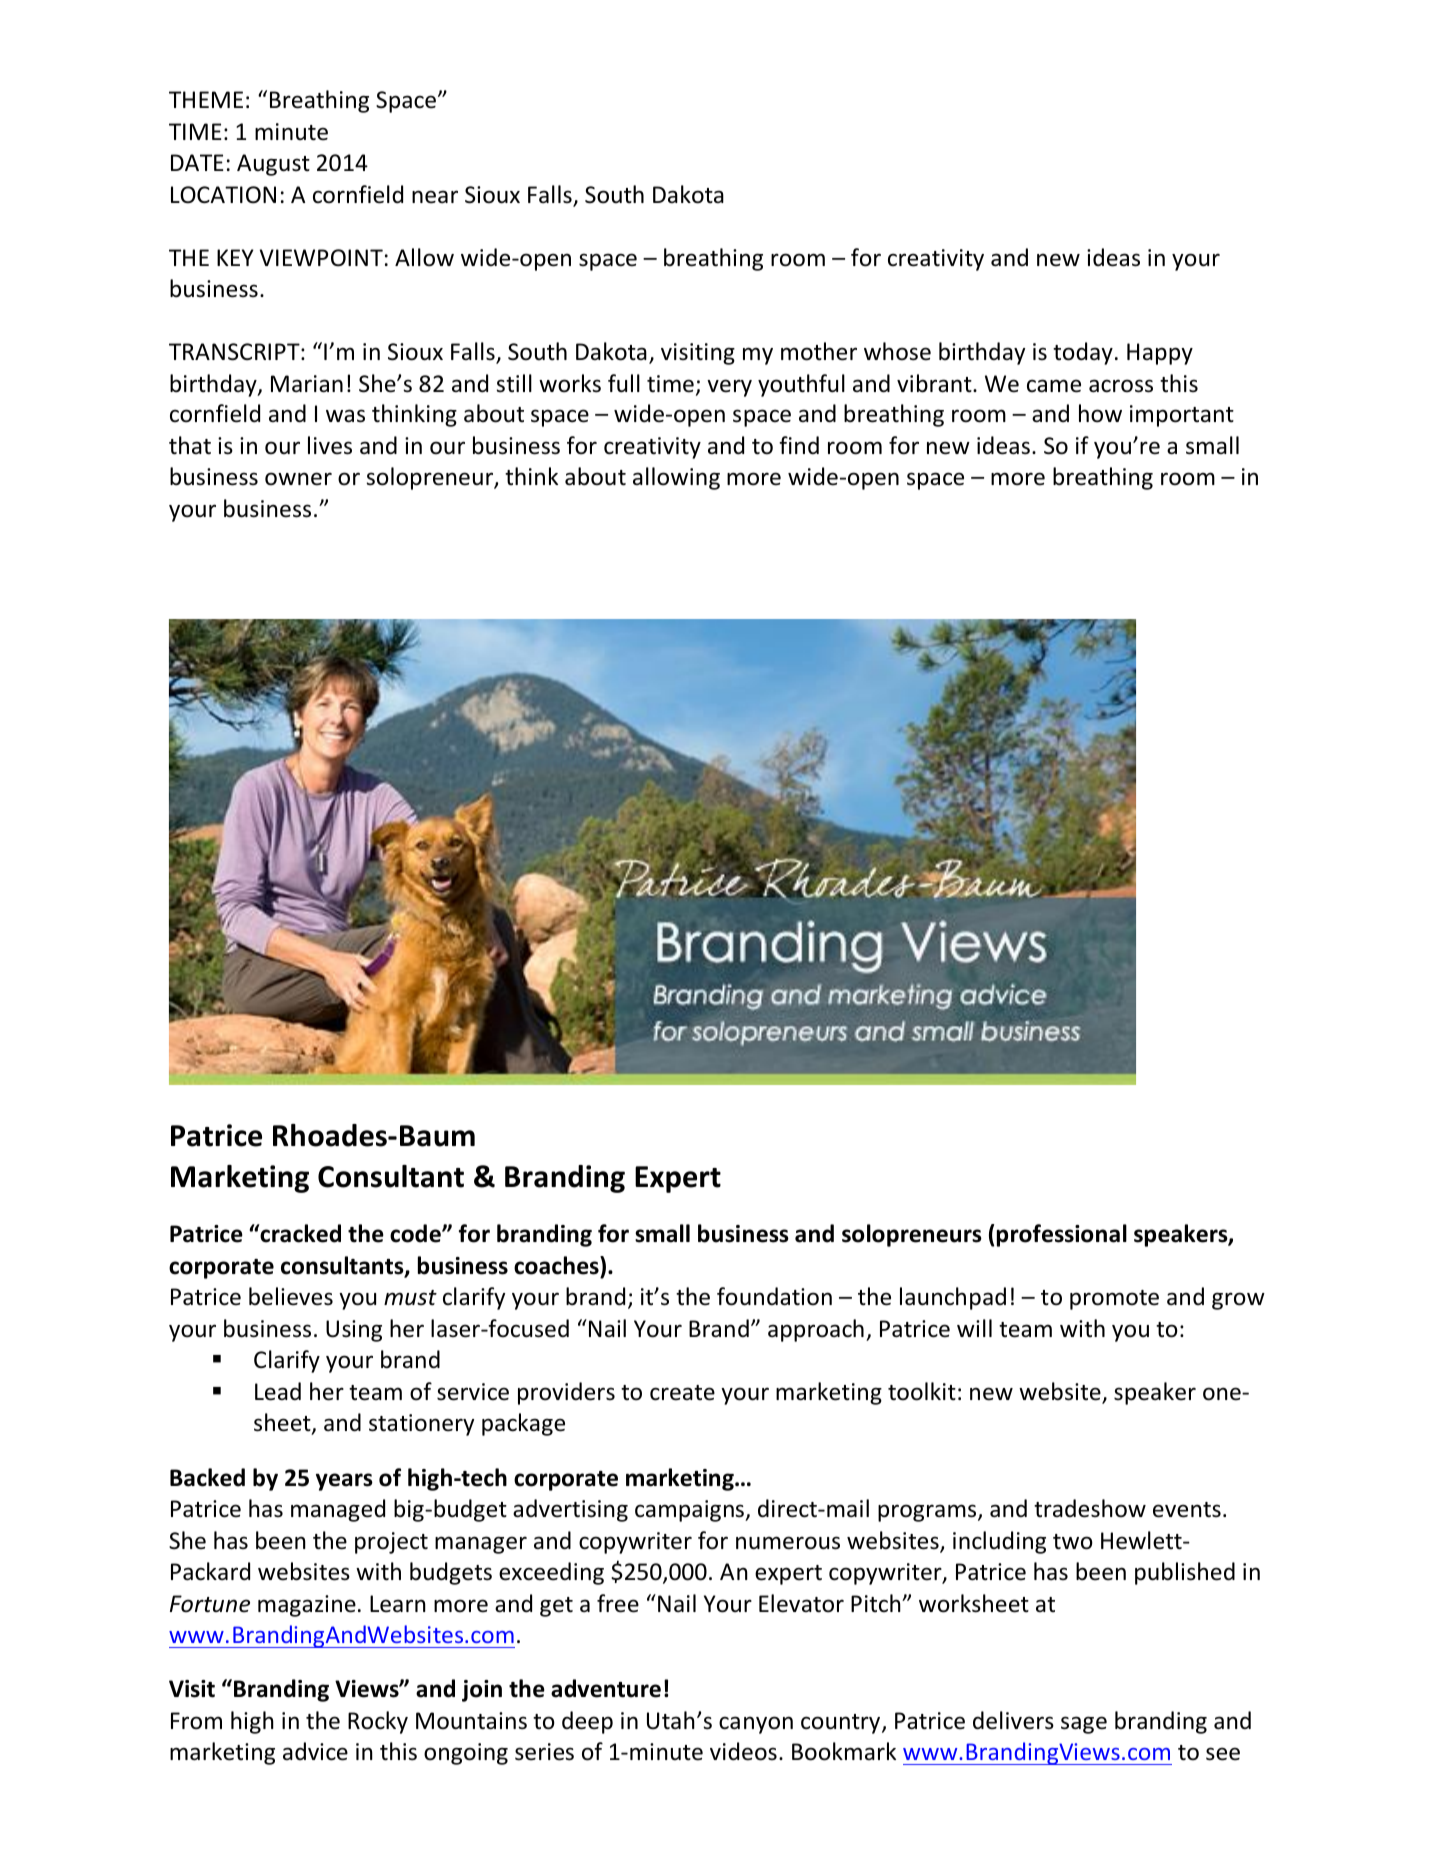  I want to click on August, so click(273, 165).
